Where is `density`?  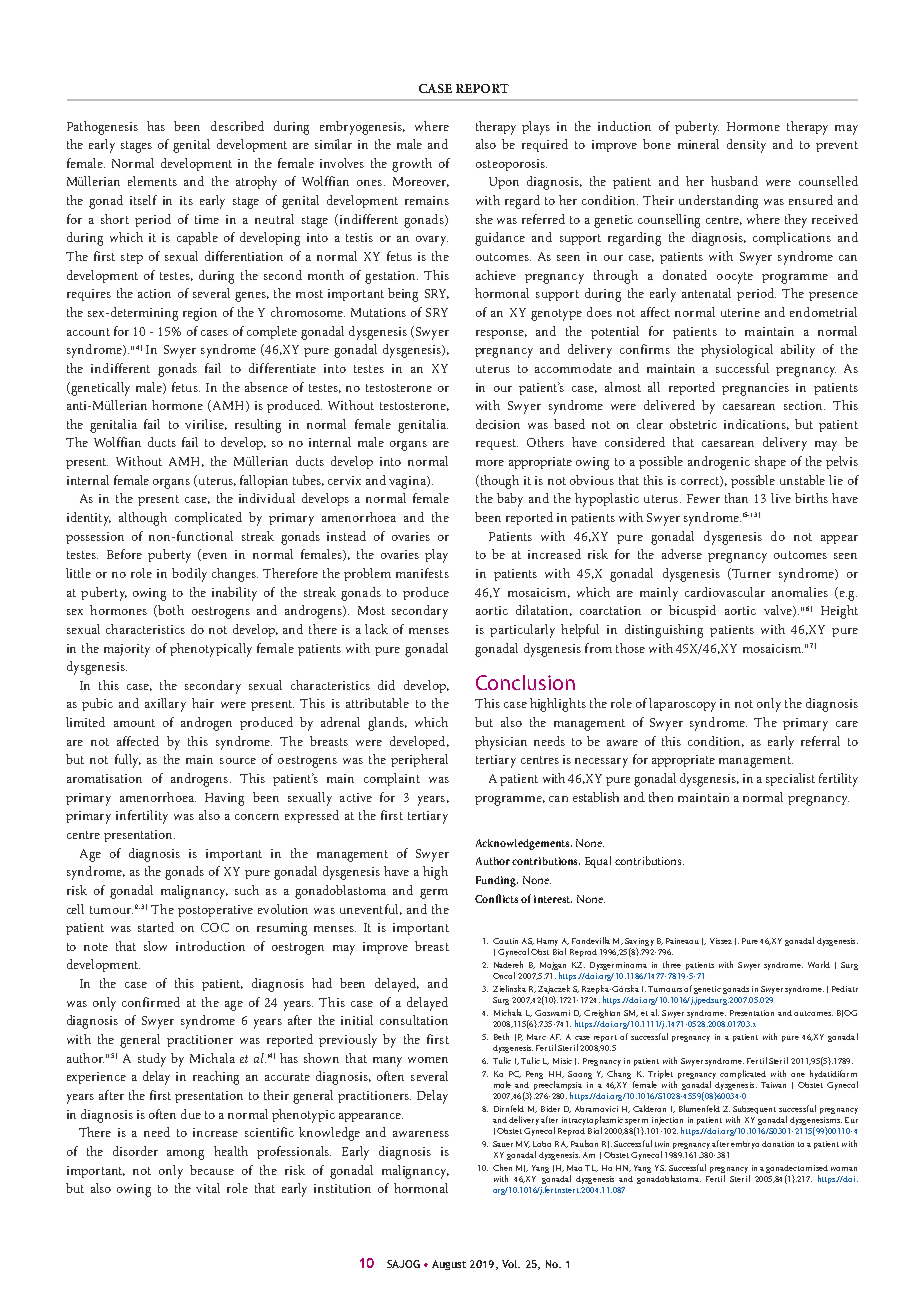
density is located at coordinates (746, 146).
